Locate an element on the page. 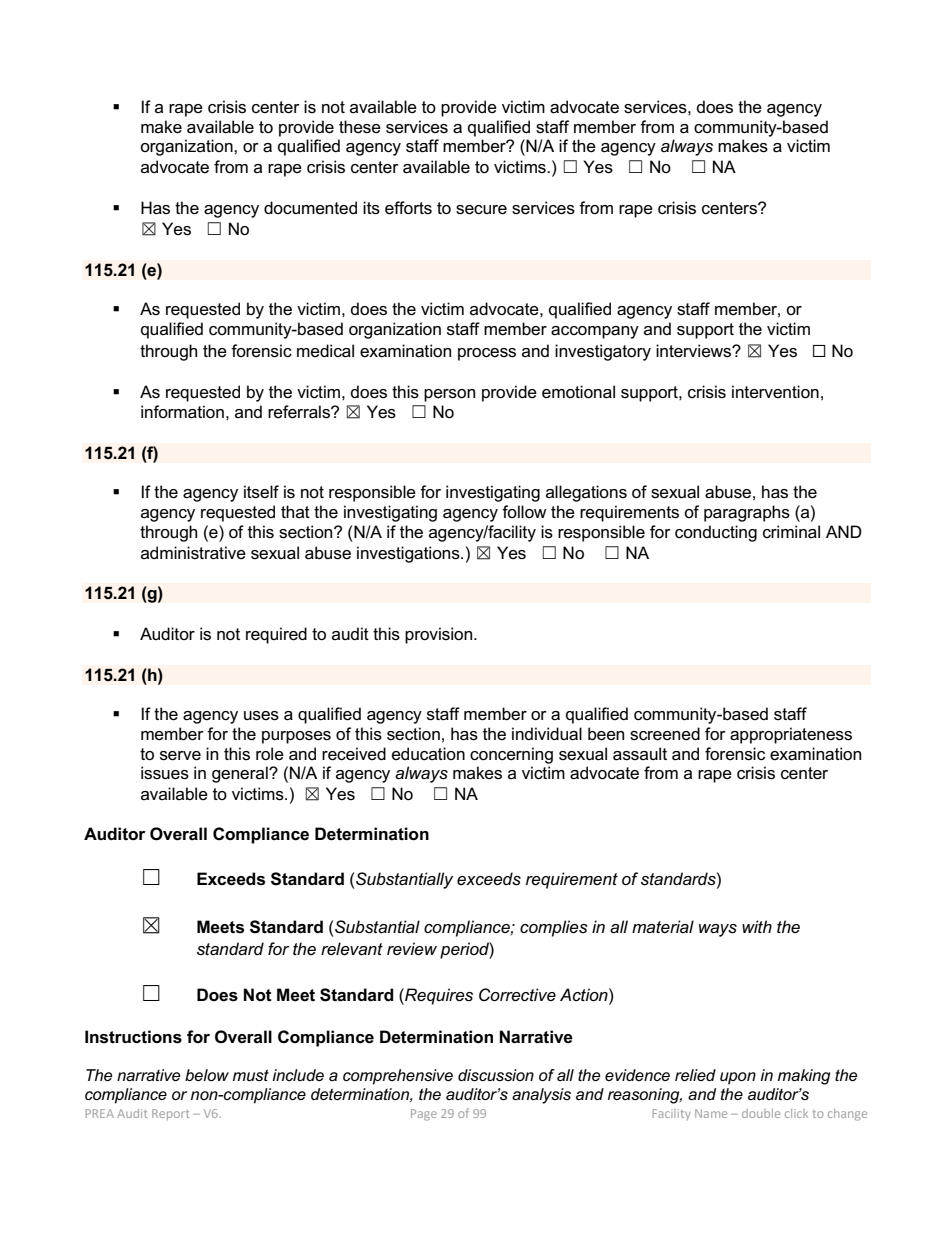  required is located at coordinates (276, 635).
